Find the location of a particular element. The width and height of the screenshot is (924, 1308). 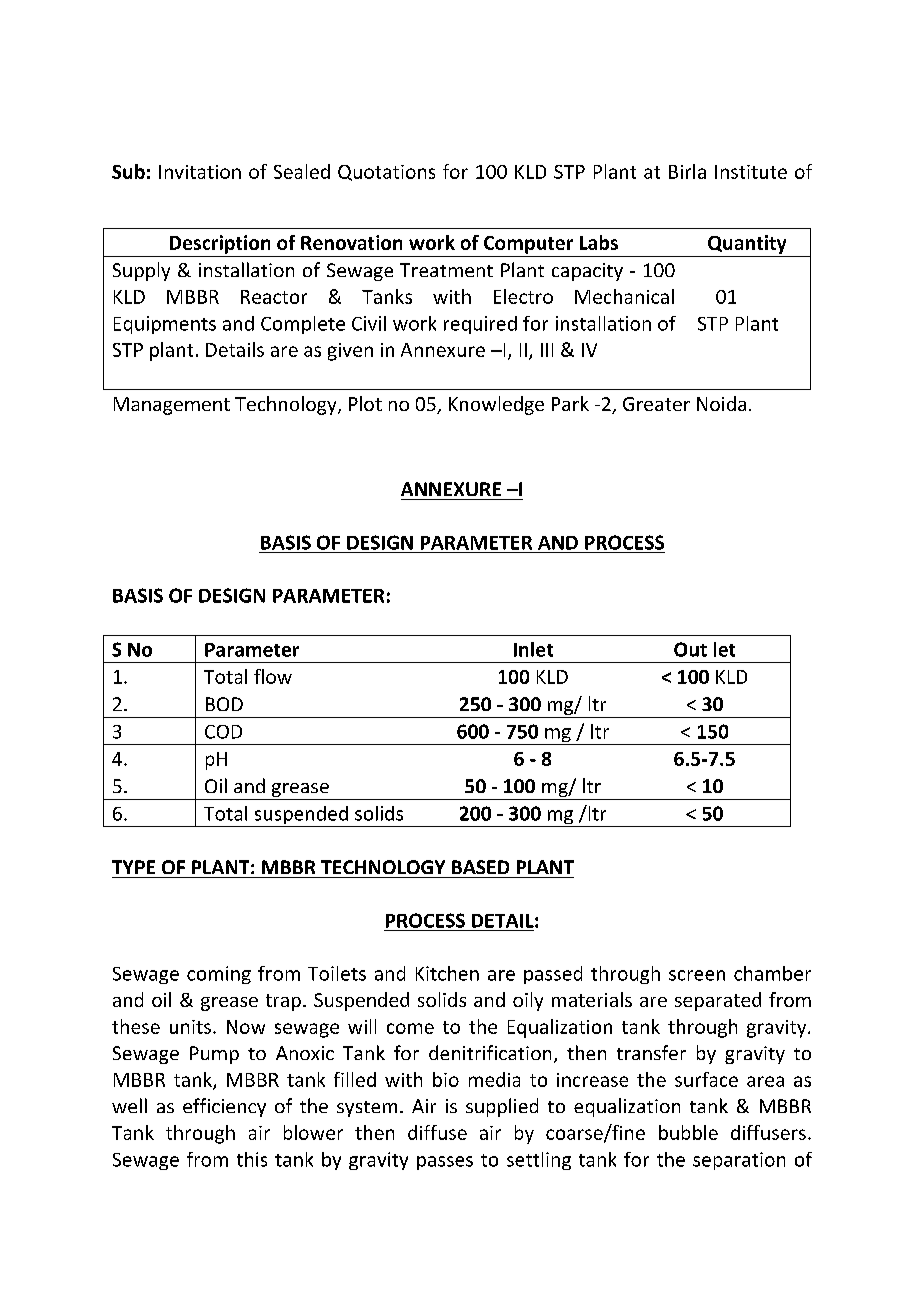

Management is located at coordinates (172, 406).
